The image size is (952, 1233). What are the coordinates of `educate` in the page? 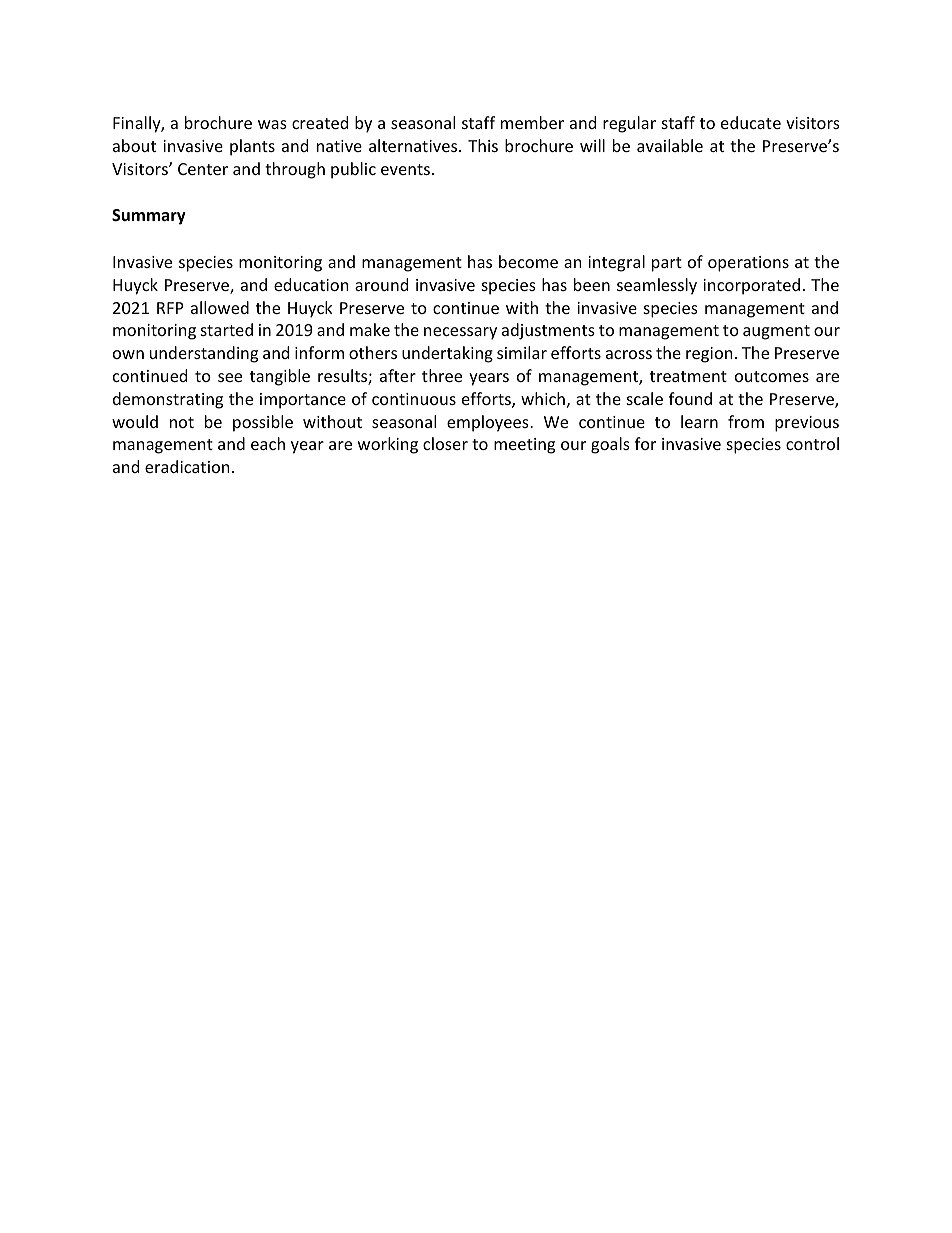 It's located at (751, 122).
